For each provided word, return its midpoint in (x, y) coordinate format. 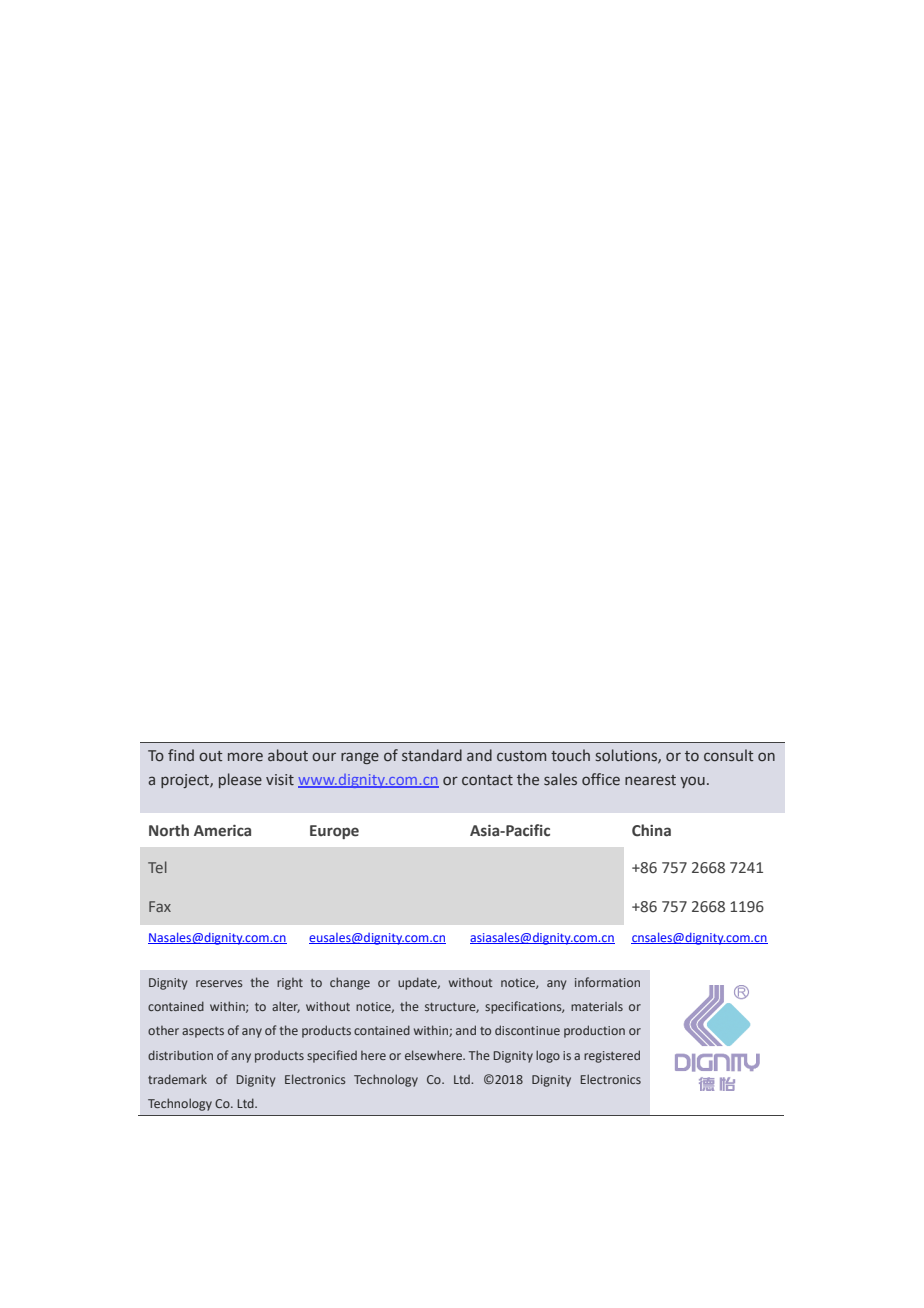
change (350, 983)
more (245, 757)
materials (597, 1006)
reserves (219, 983)
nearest (650, 780)
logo (548, 1056)
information (607, 982)
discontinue (527, 1030)
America (222, 831)
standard (432, 755)
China (651, 830)
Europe (334, 832)
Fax (160, 906)
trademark (177, 1079)
